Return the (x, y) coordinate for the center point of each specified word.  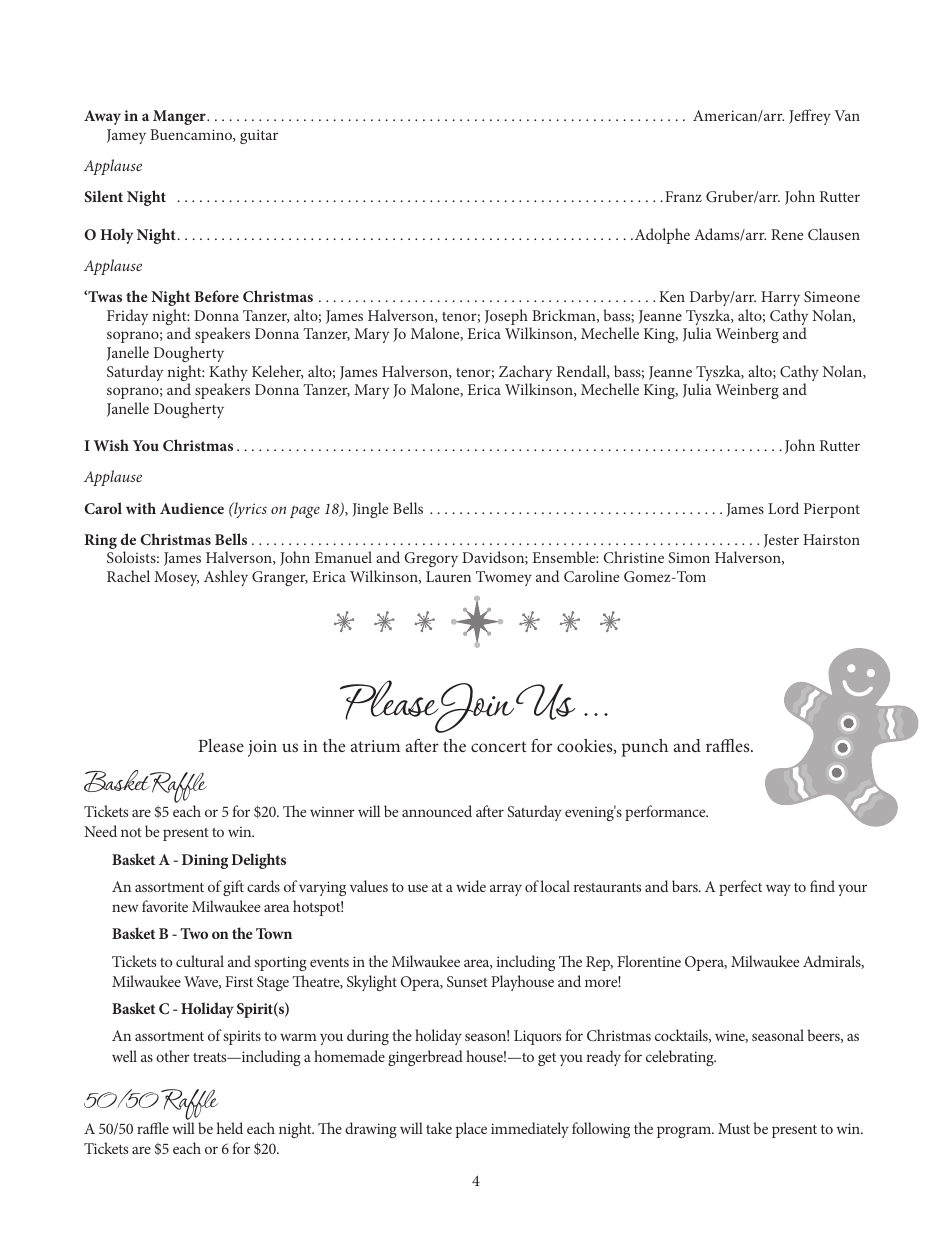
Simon (689, 557)
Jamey (126, 136)
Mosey (176, 578)
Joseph (506, 317)
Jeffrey (810, 117)
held (230, 1128)
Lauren (448, 576)
